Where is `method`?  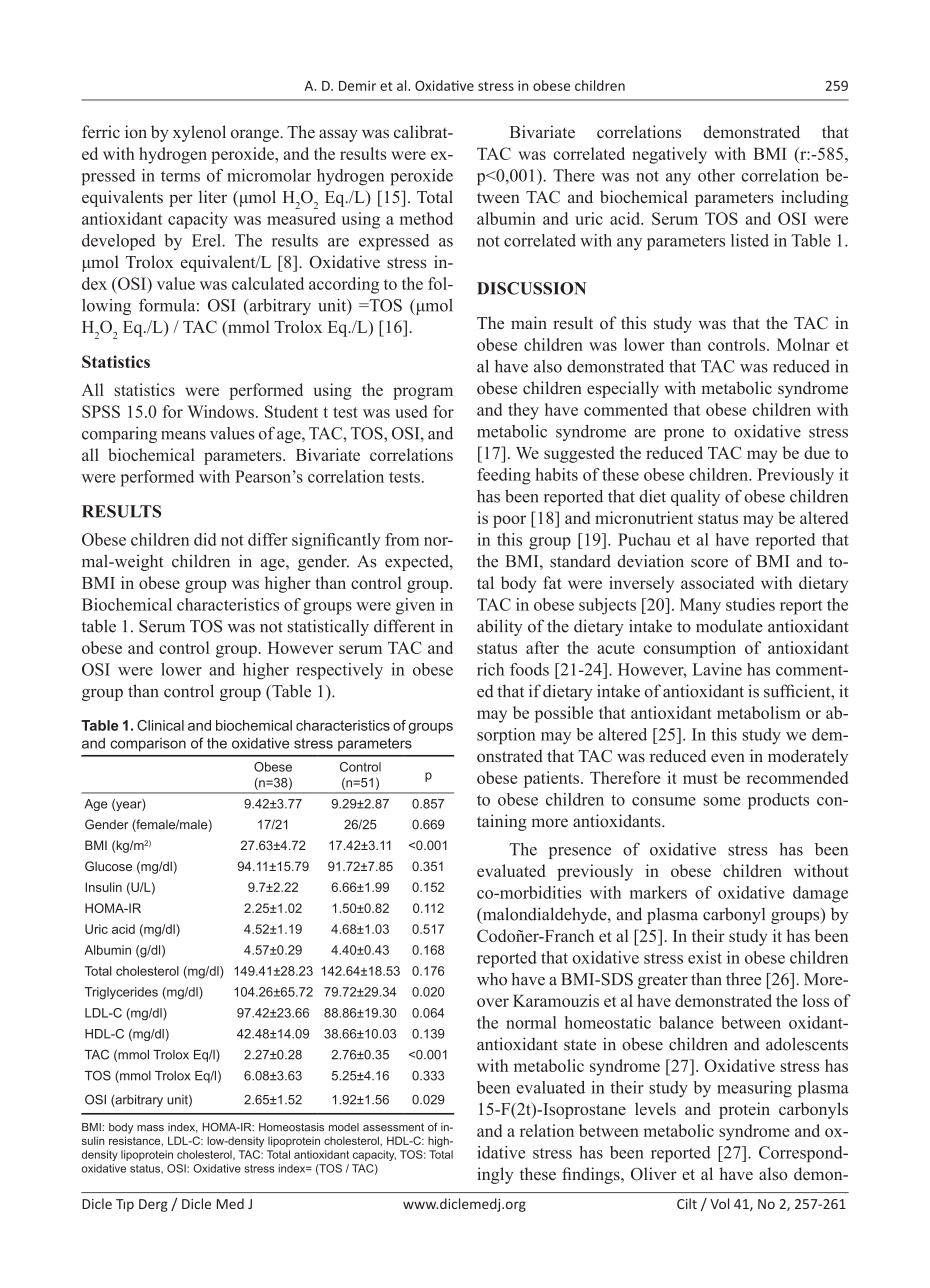
method is located at coordinates (426, 218).
